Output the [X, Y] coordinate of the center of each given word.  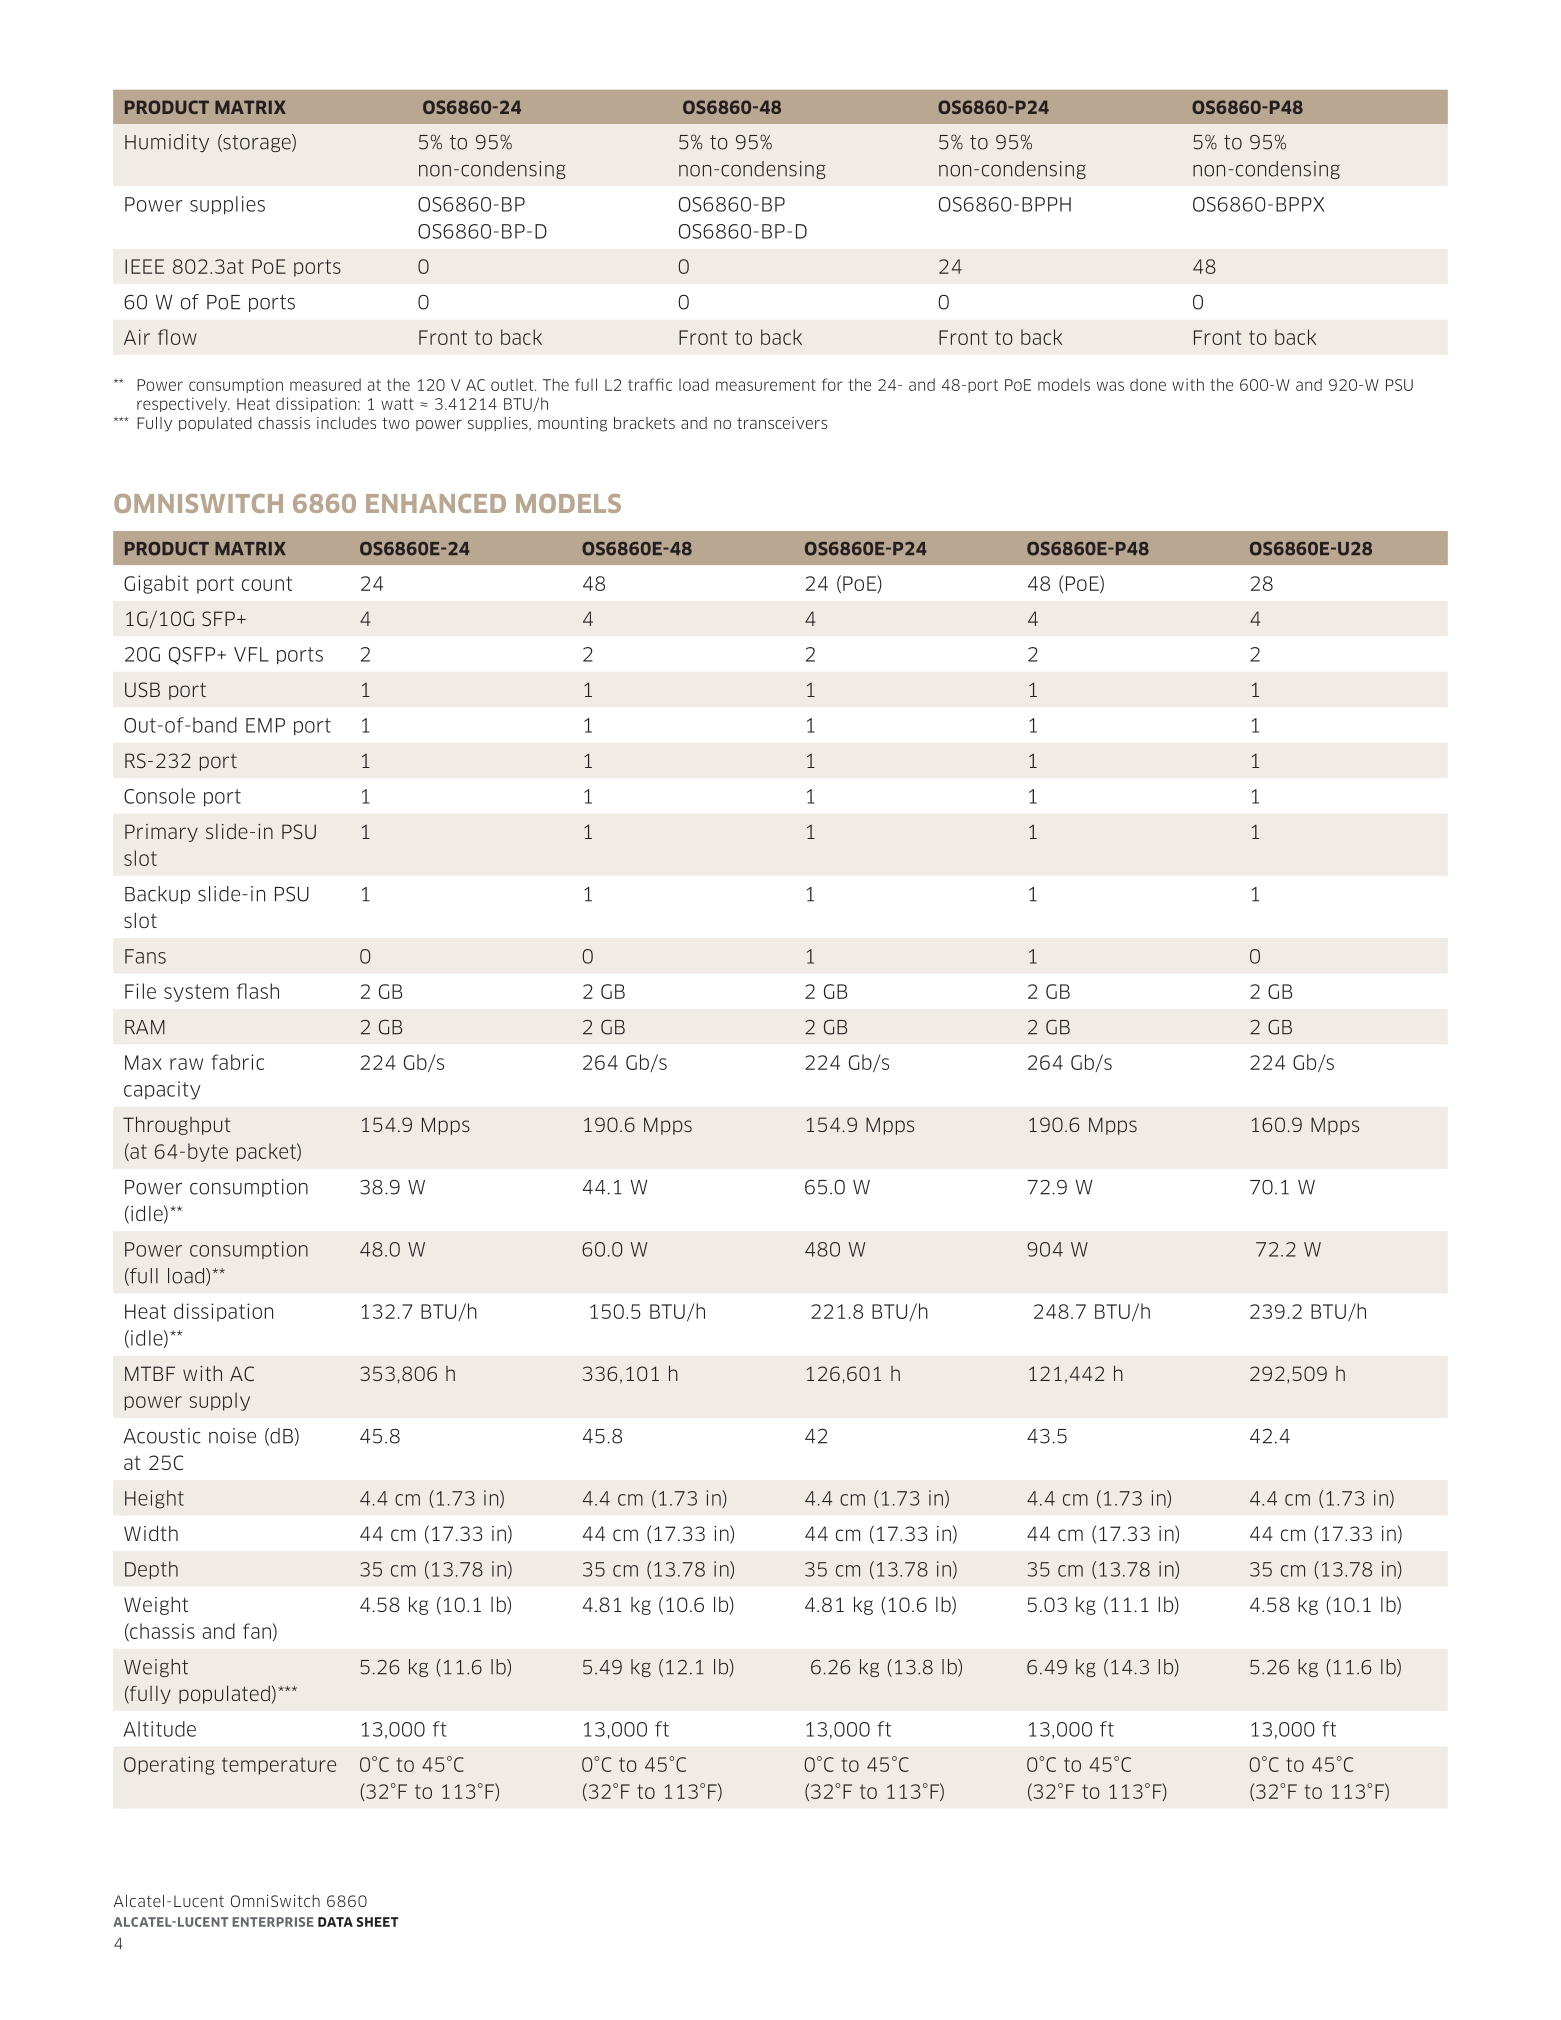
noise [232, 1436]
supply [220, 1401]
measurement [766, 385]
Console [159, 796]
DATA [335, 1922]
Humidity [167, 143]
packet [267, 1152]
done [1148, 384]
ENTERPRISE [273, 1922]
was [1110, 386]
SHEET [377, 1922]
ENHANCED [436, 503]
